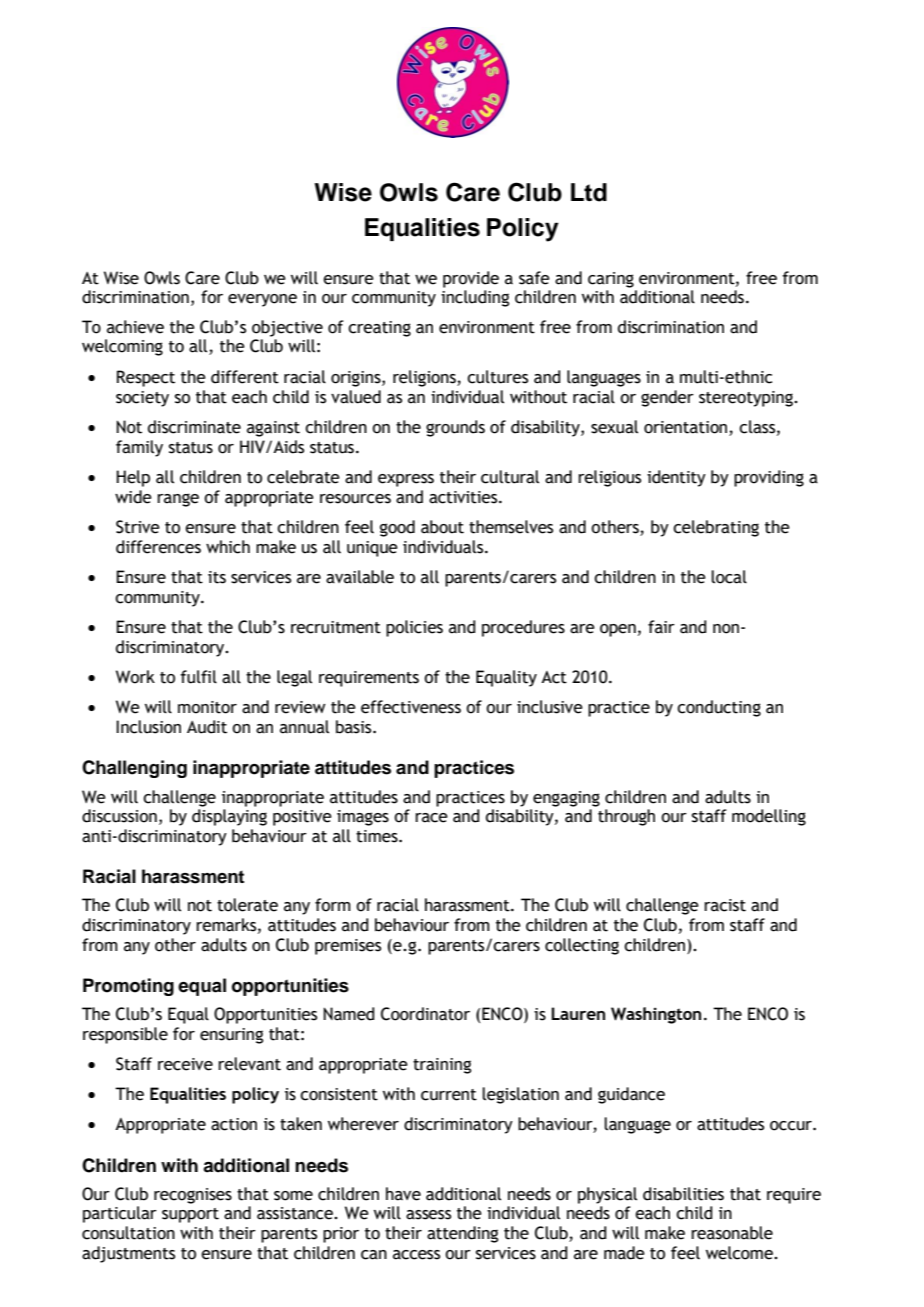 The width and height of the document is (924, 1307). Describe the element at coordinates (128, 987) in the document. I see `Promoting` at that location.
